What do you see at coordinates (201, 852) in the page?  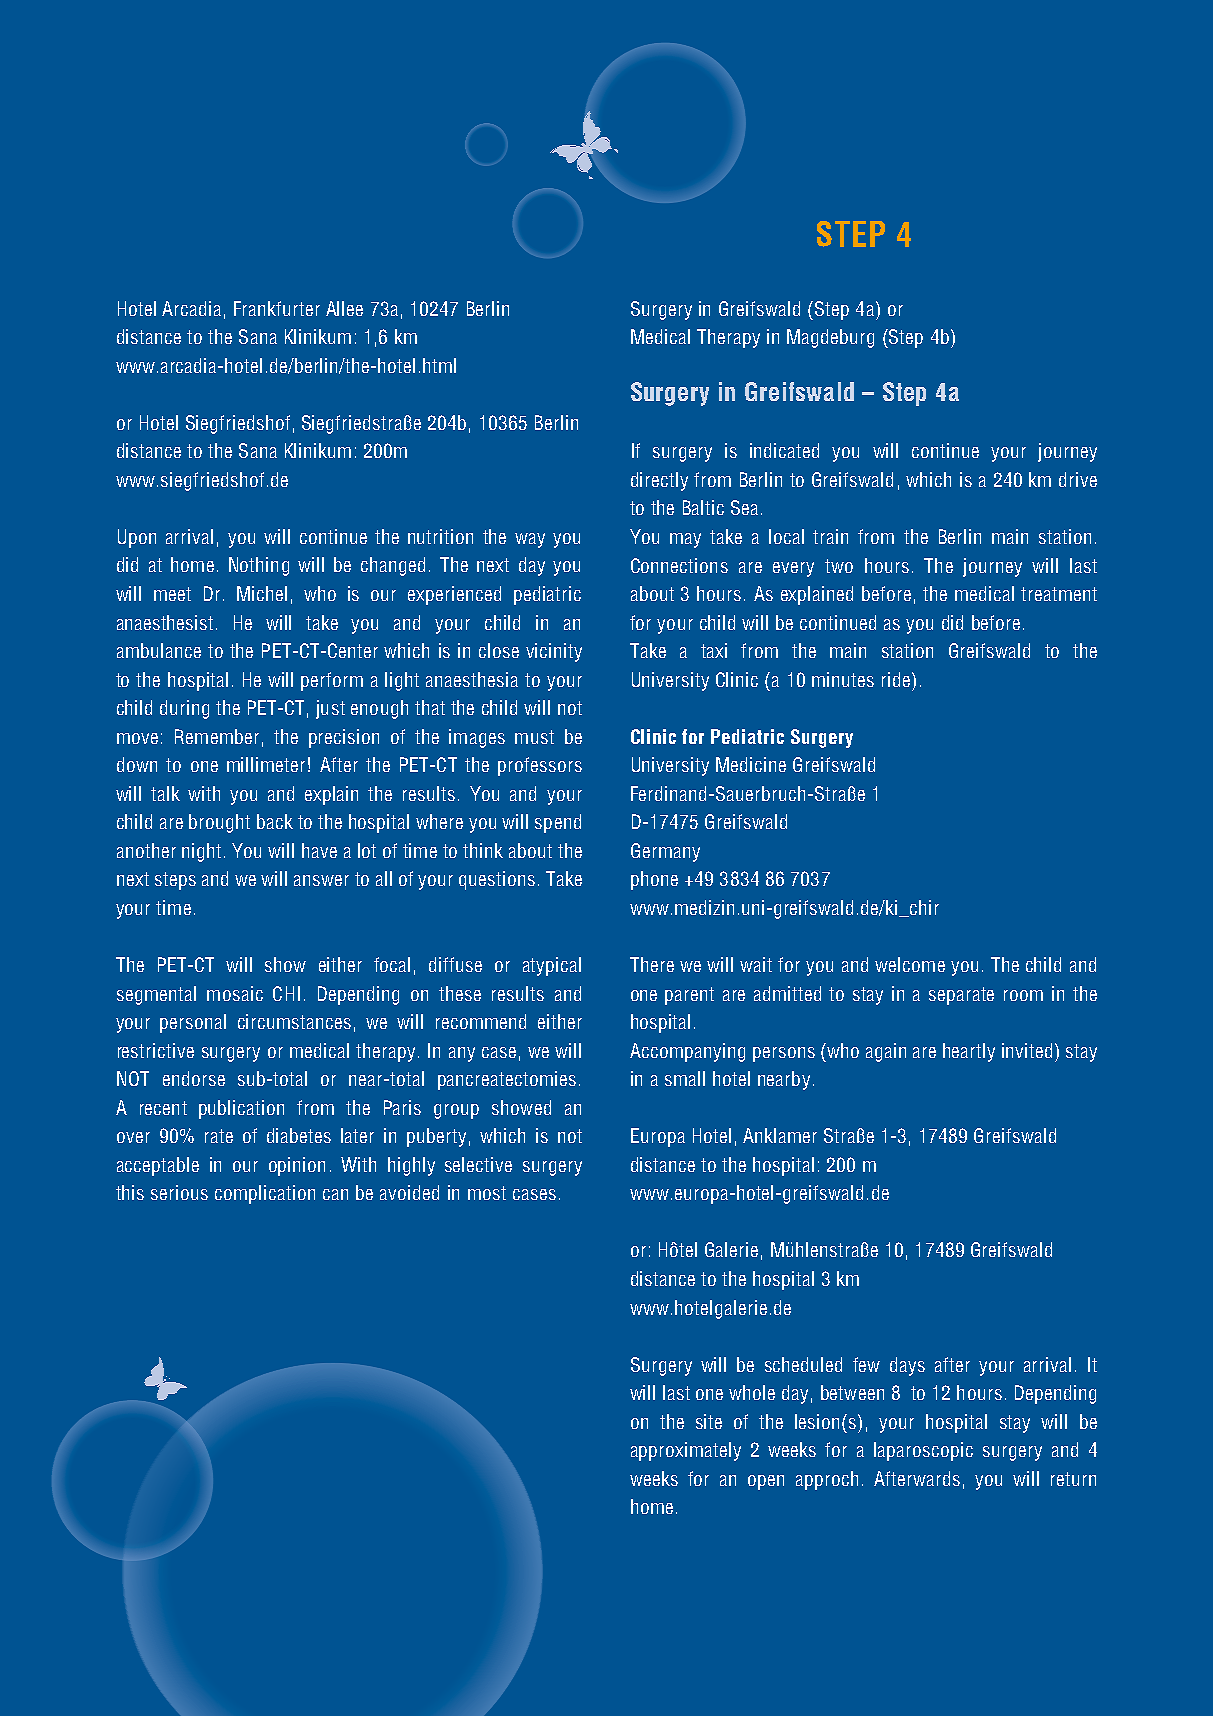 I see `night` at bounding box center [201, 852].
